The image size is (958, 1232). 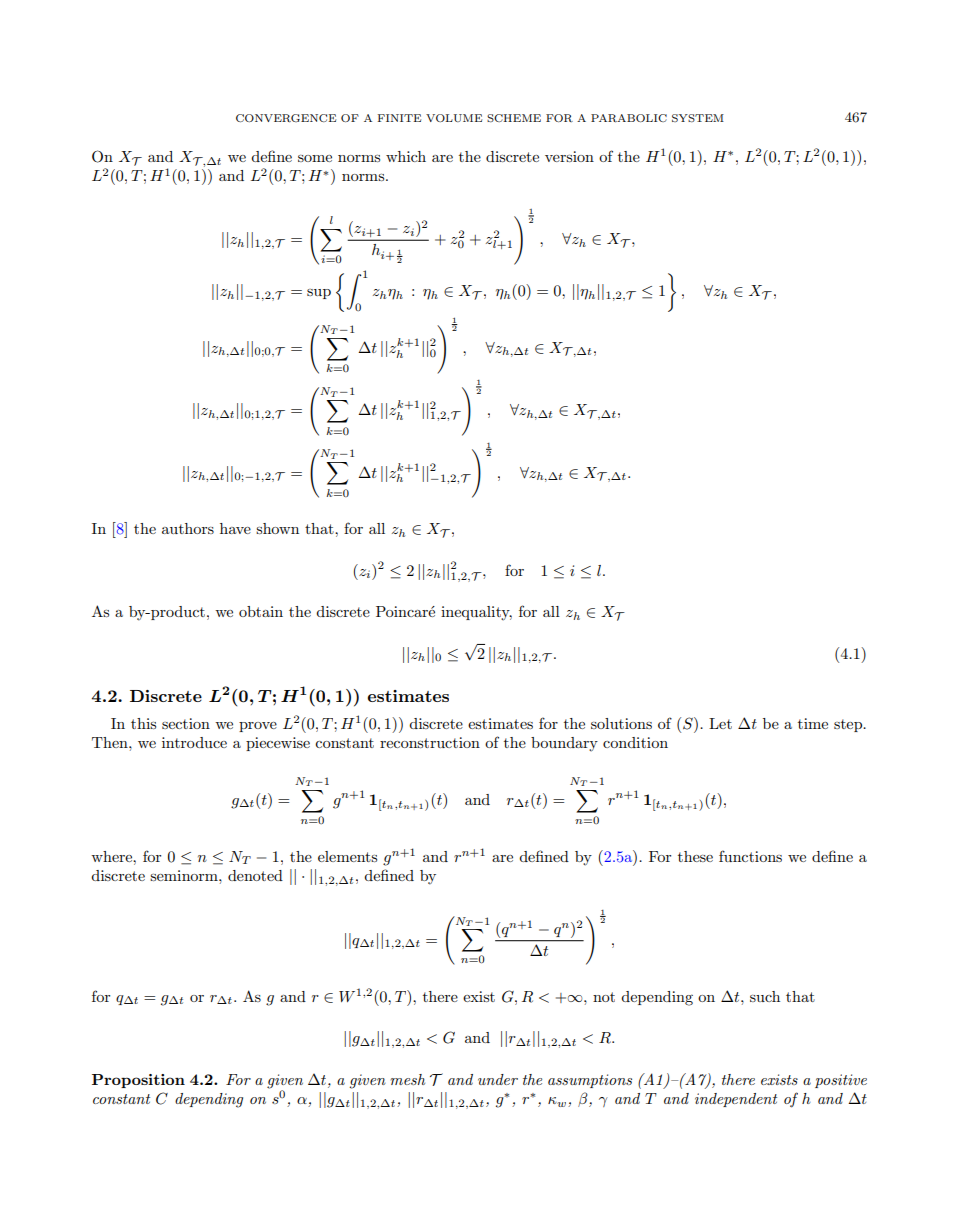 I want to click on VOLUME, so click(x=454, y=118).
